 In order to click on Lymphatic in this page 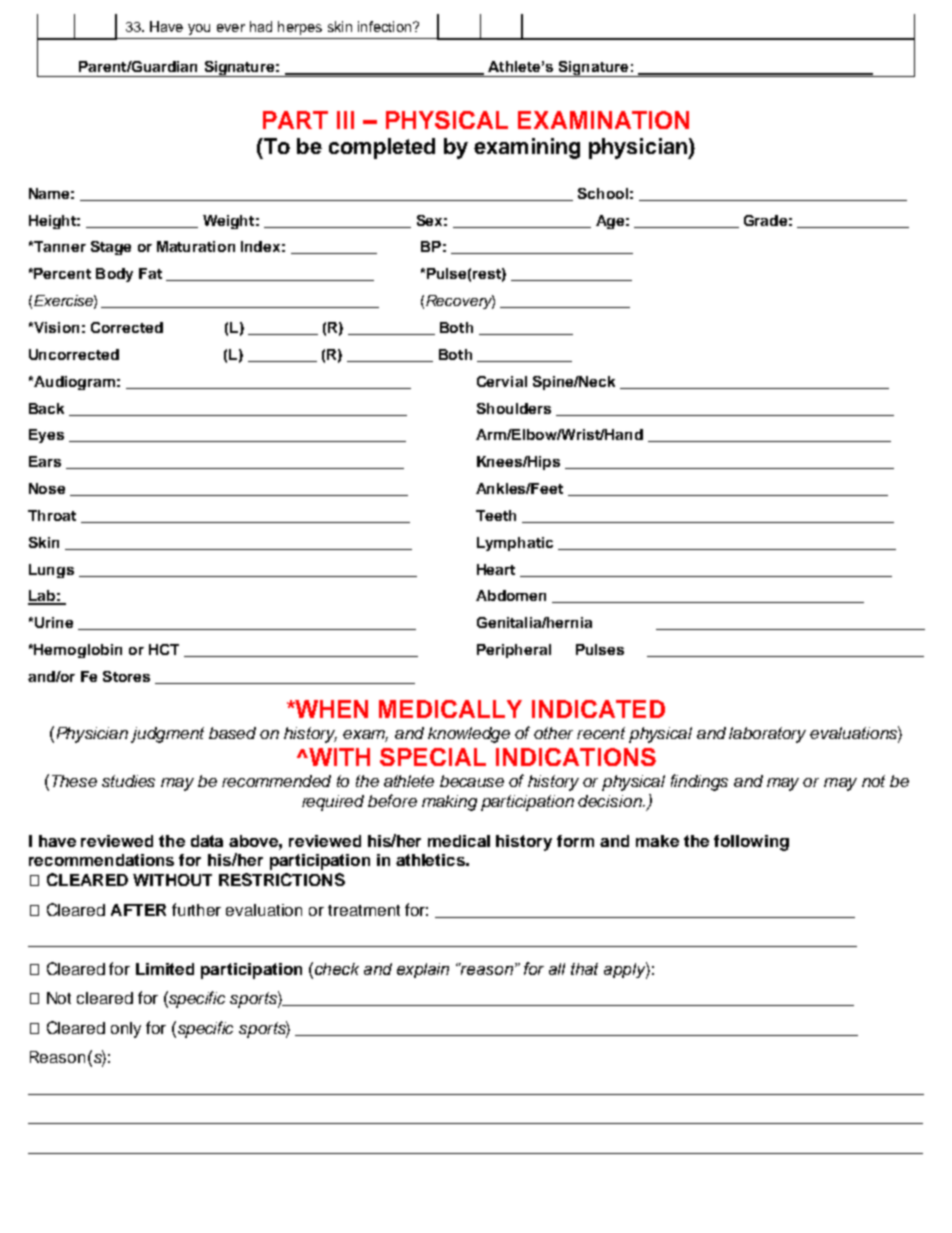, I will do `click(515, 544)`.
